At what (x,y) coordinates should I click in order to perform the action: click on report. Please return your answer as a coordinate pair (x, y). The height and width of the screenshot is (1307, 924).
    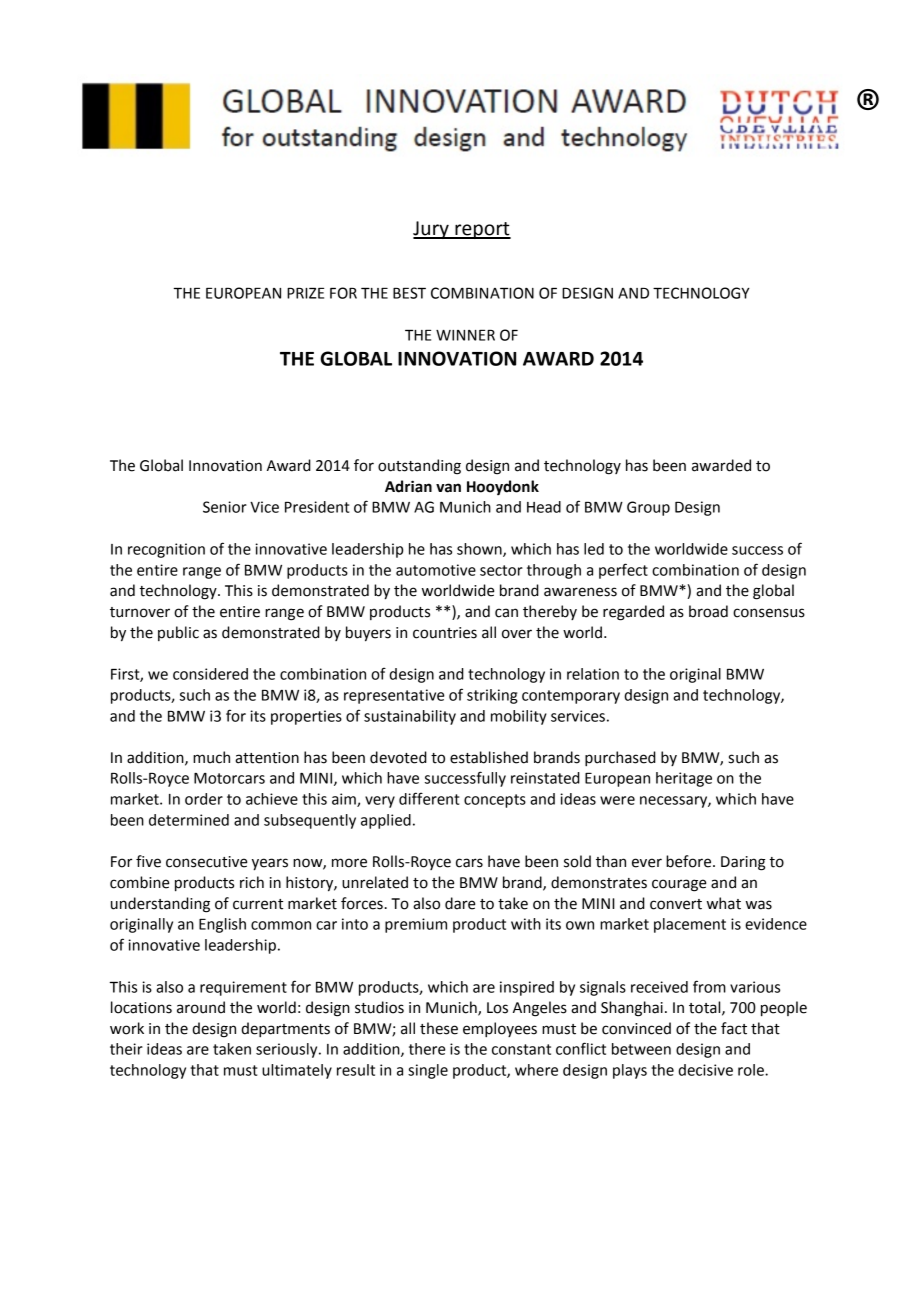
    Looking at the image, I should click on (482, 230).
